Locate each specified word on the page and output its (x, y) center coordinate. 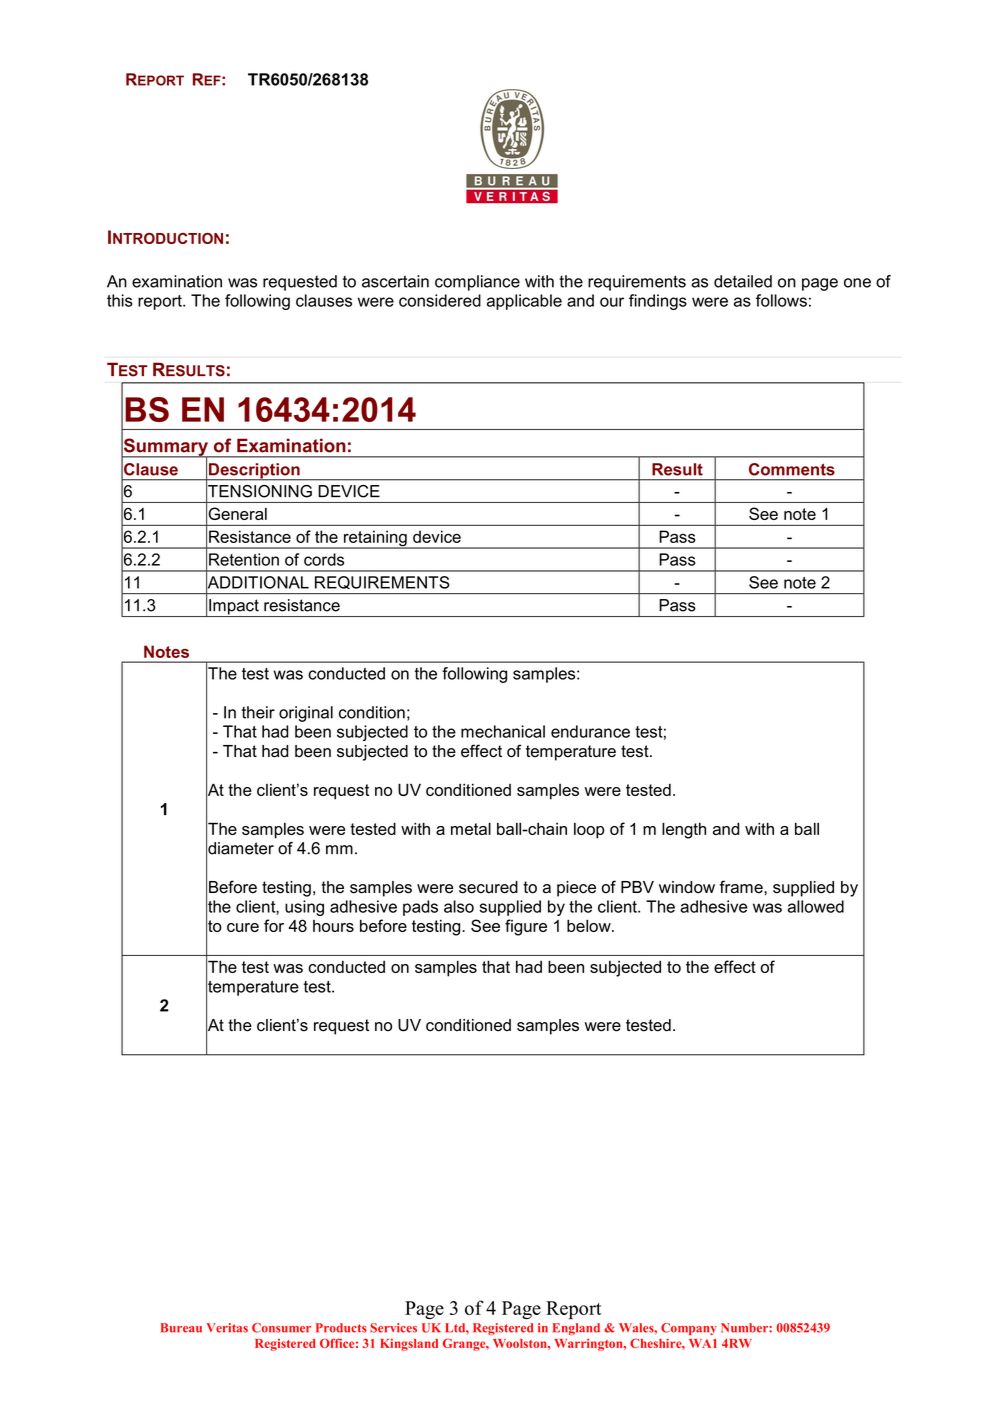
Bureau (181, 1328)
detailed (743, 281)
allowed (816, 906)
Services (393, 1328)
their (258, 712)
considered (440, 300)
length (684, 830)
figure (526, 927)
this (120, 300)
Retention (244, 559)
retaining (375, 539)
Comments (792, 469)
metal (471, 828)
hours (333, 926)
